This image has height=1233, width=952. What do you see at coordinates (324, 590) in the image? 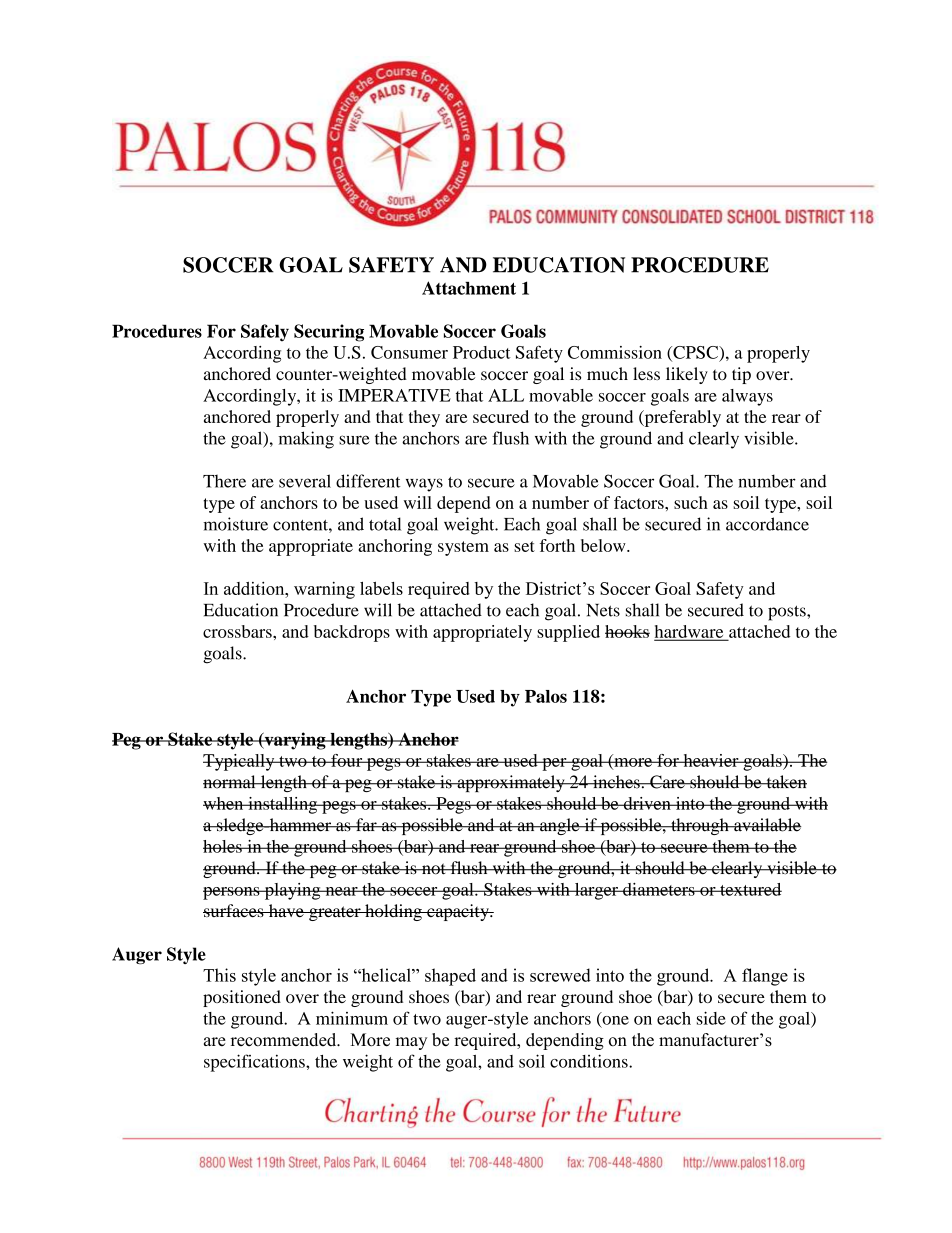
I see `warning` at bounding box center [324, 590].
